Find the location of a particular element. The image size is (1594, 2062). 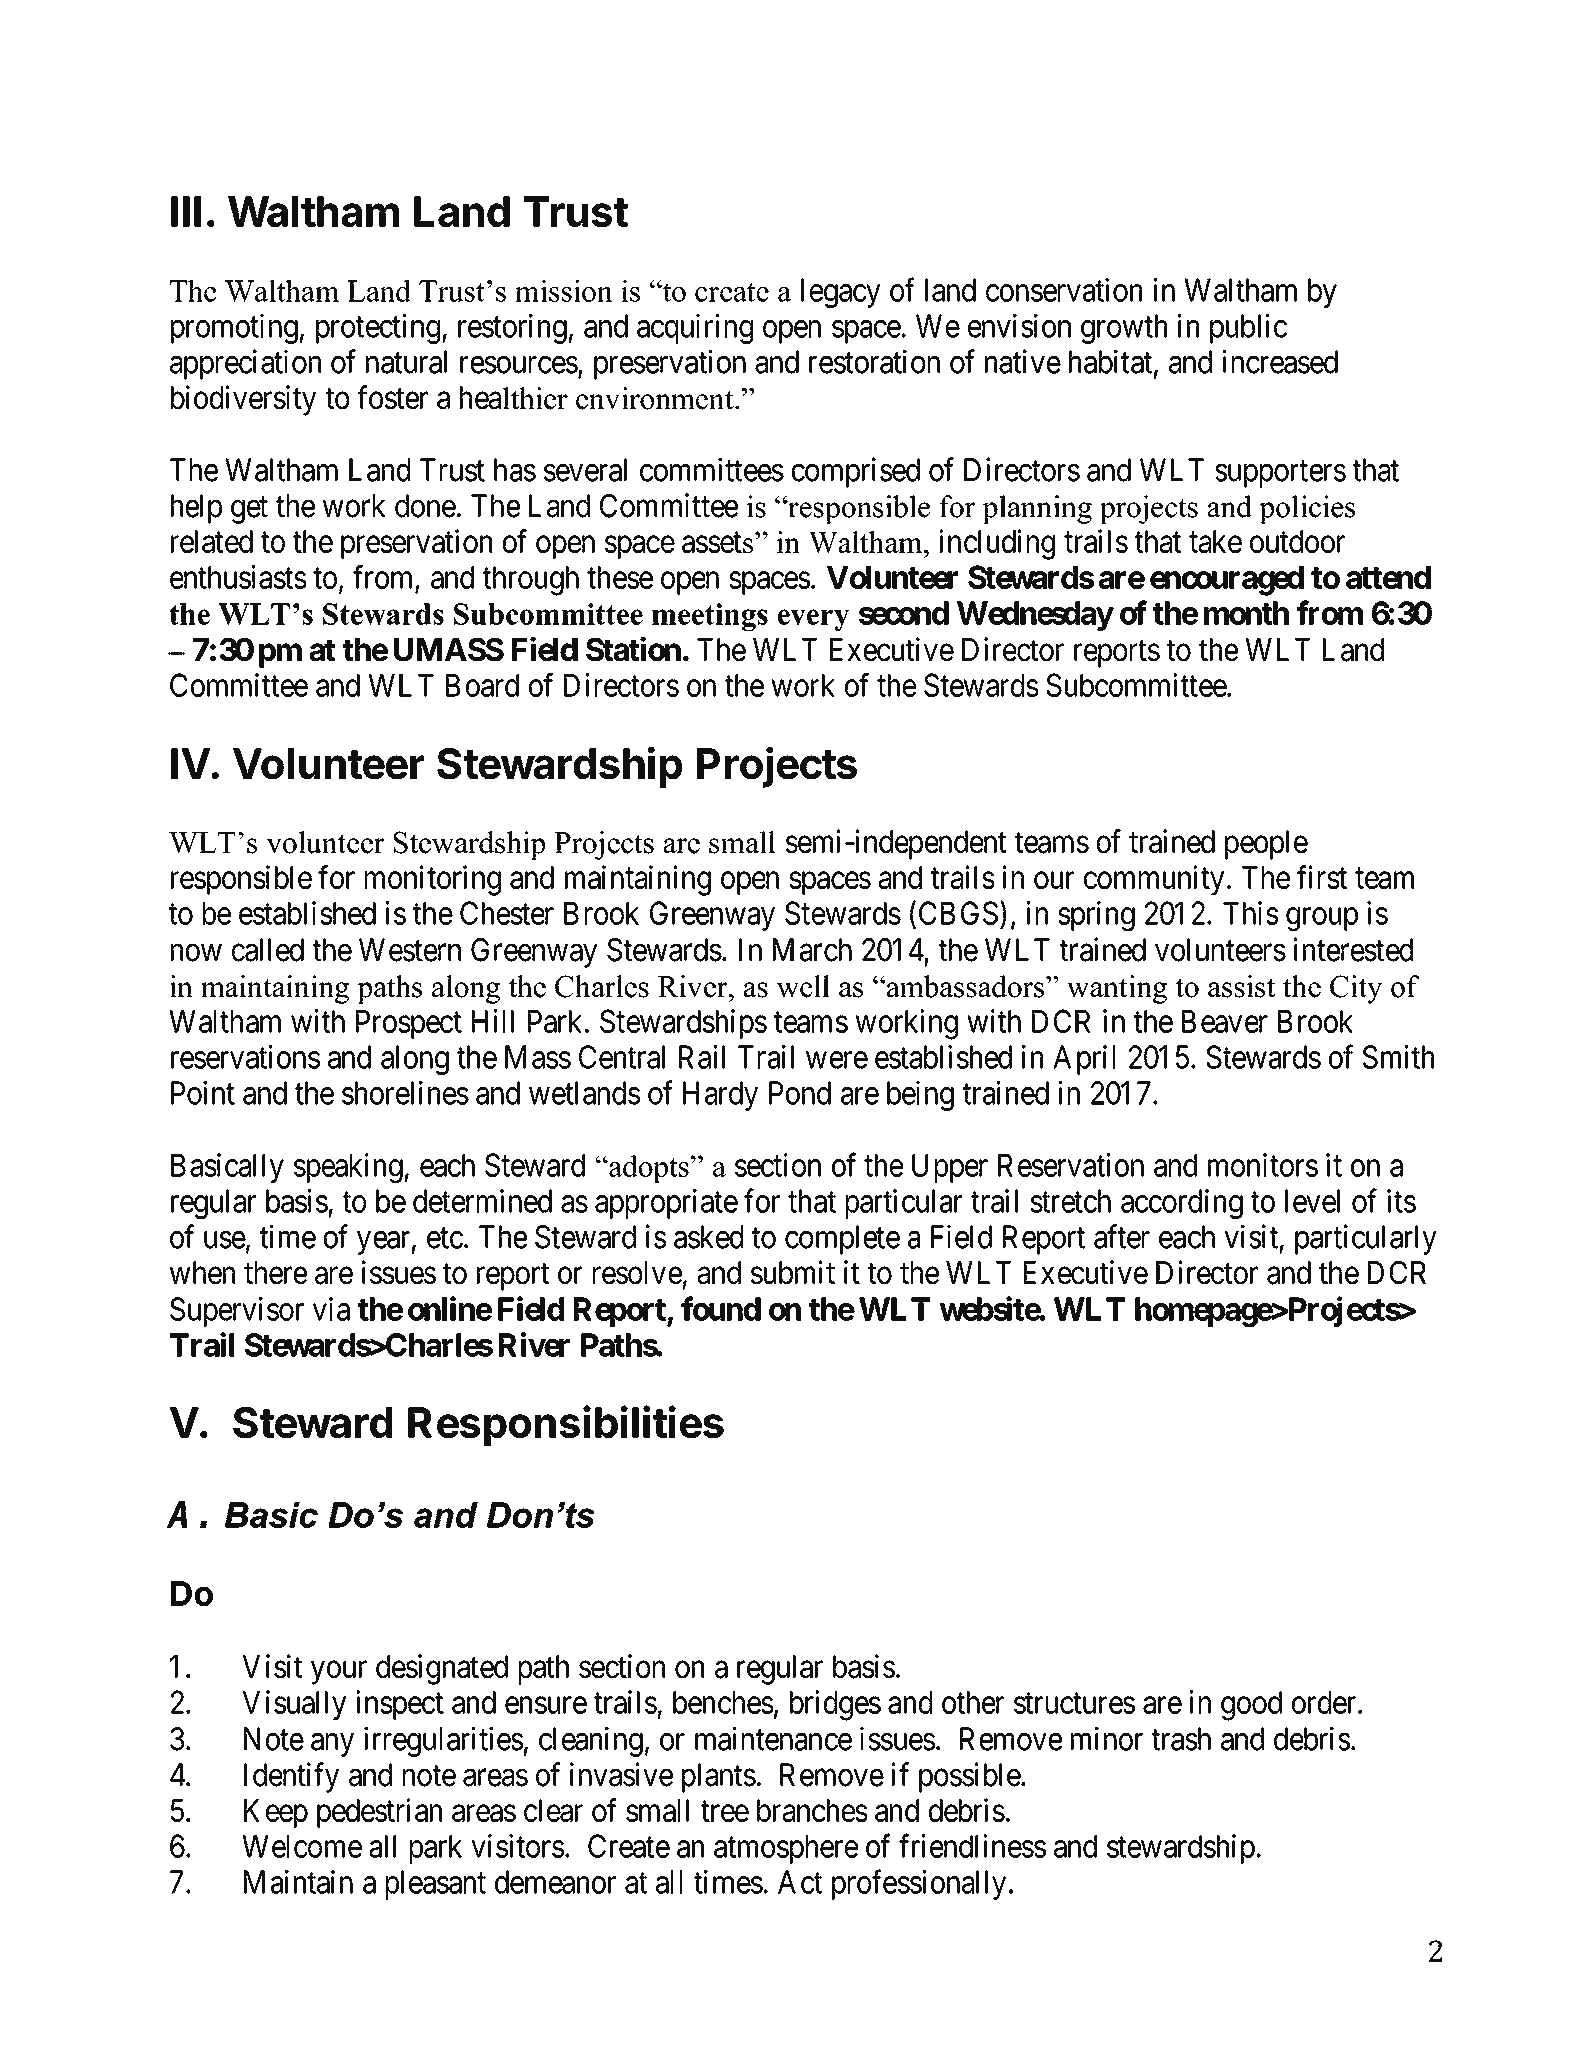

first is located at coordinates (1322, 877).
